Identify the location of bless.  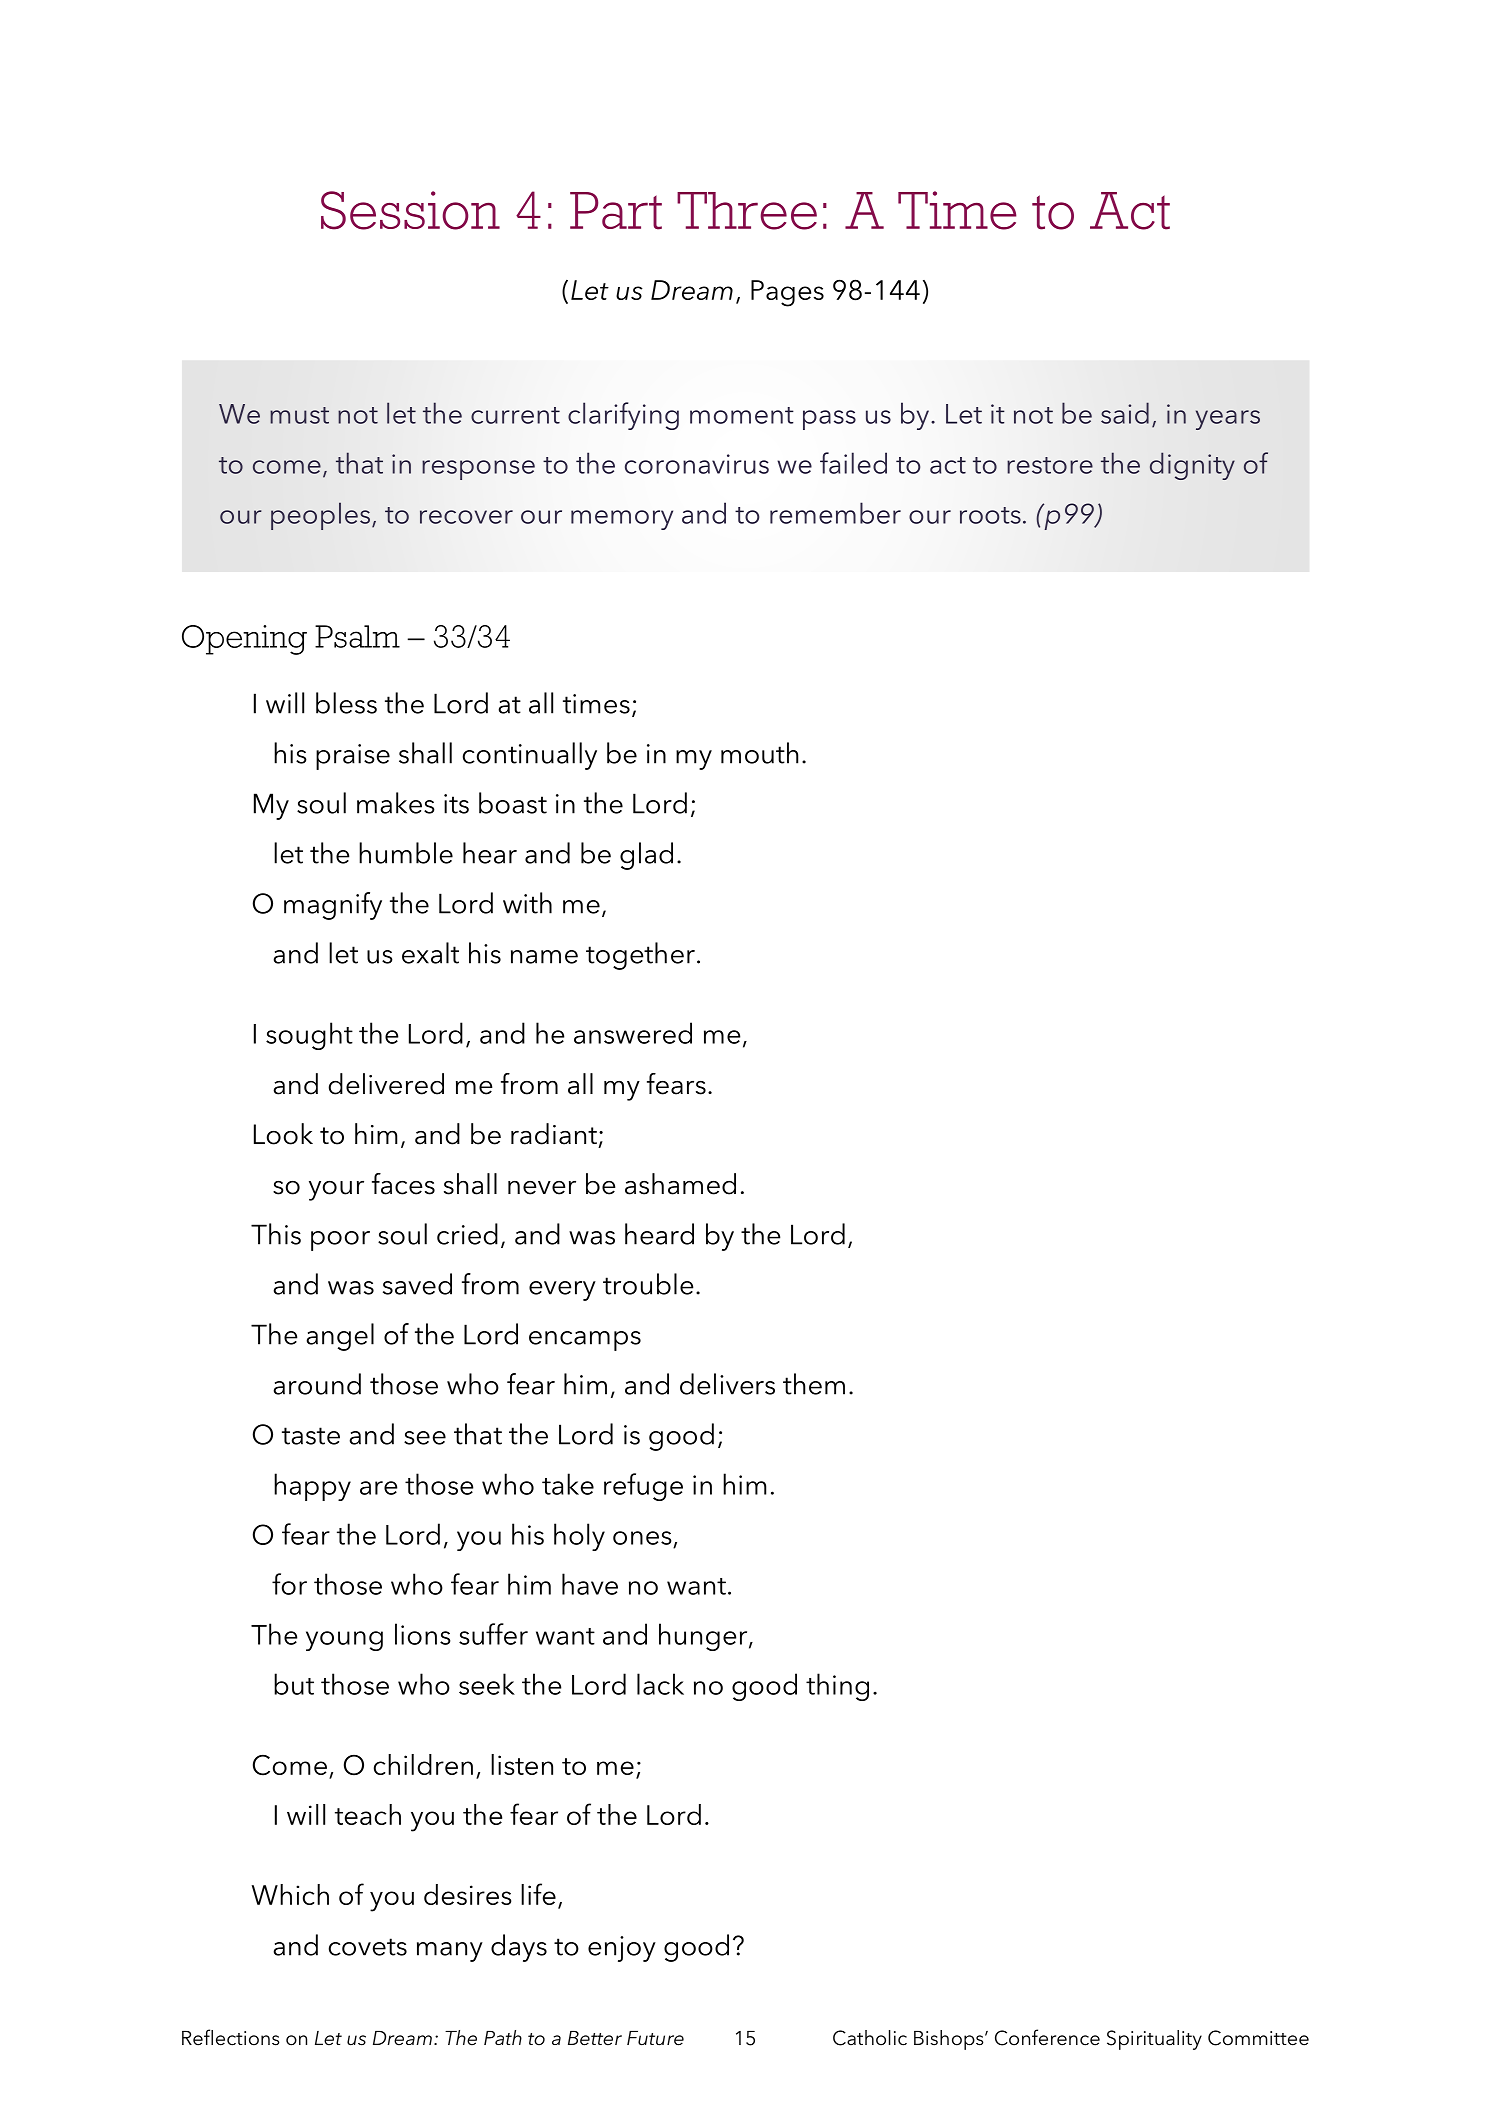
(346, 703).
